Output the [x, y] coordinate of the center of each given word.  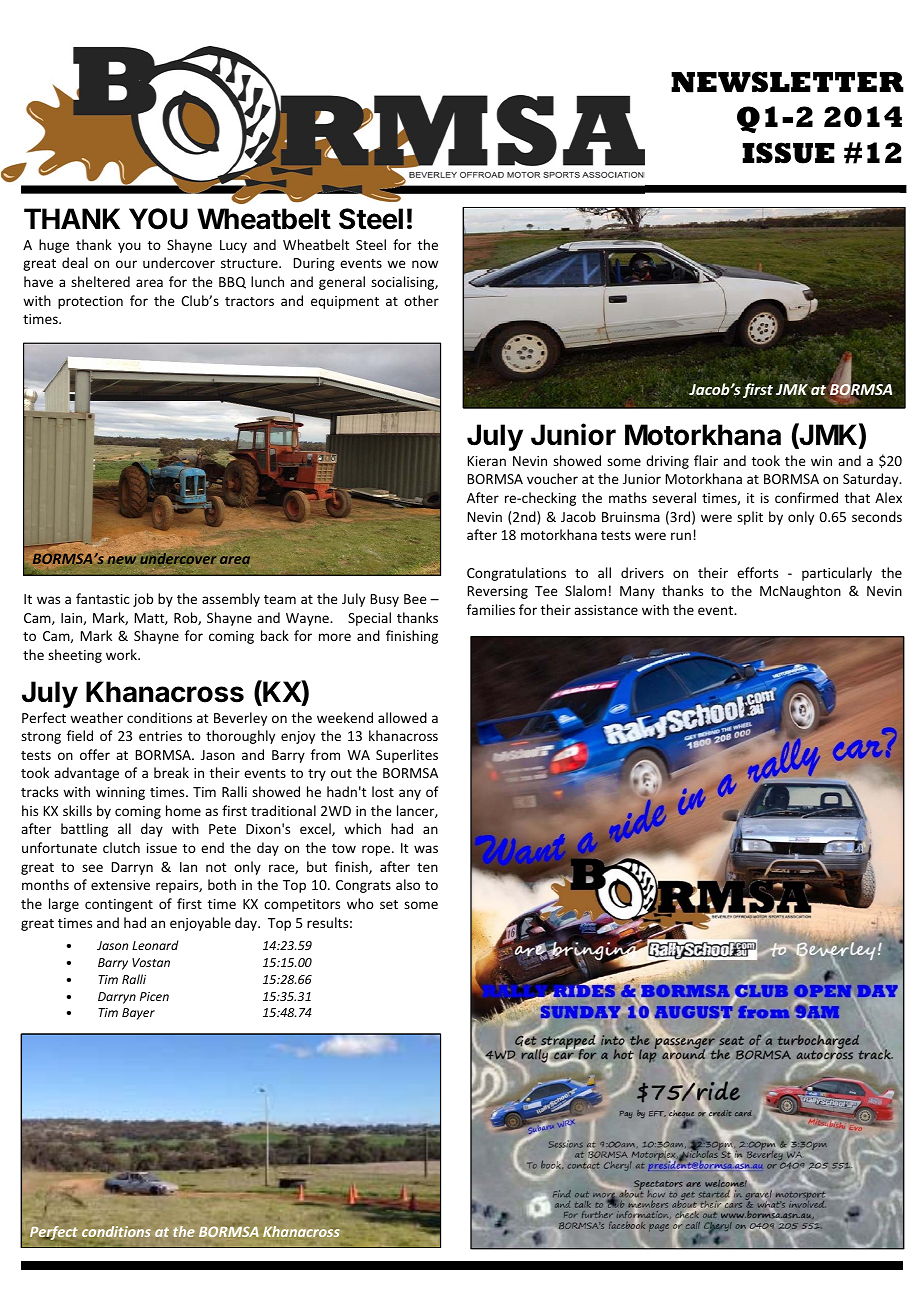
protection [90, 302]
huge [54, 246]
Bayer [138, 1014]
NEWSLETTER [787, 82]
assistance [606, 610]
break [171, 772]
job [143, 600]
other [421, 300]
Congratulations [516, 574]
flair [706, 460]
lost [383, 791]
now [425, 264]
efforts [757, 572]
